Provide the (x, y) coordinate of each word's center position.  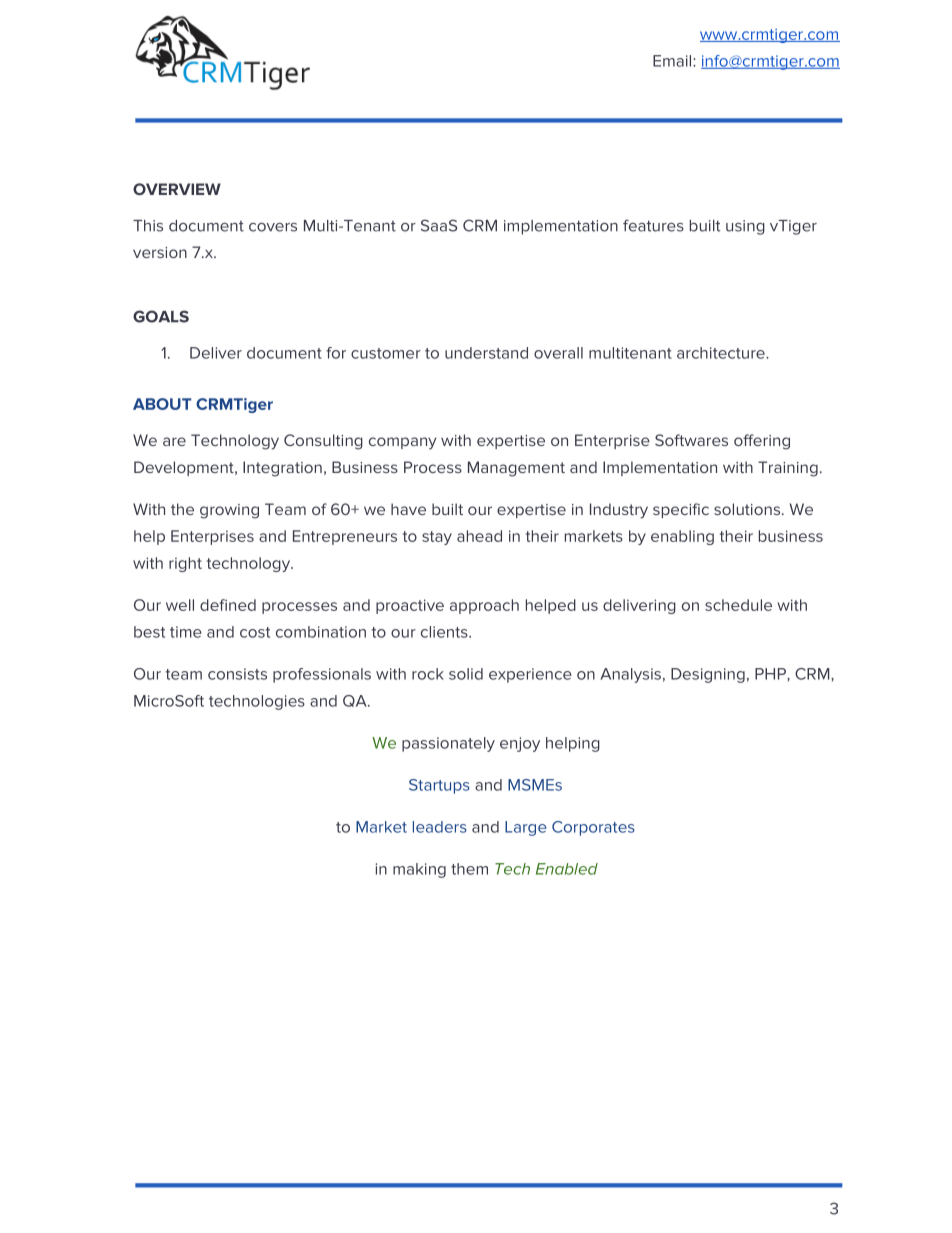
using (745, 227)
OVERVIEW (177, 189)
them (469, 869)
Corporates (593, 828)
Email (673, 61)
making (419, 870)
